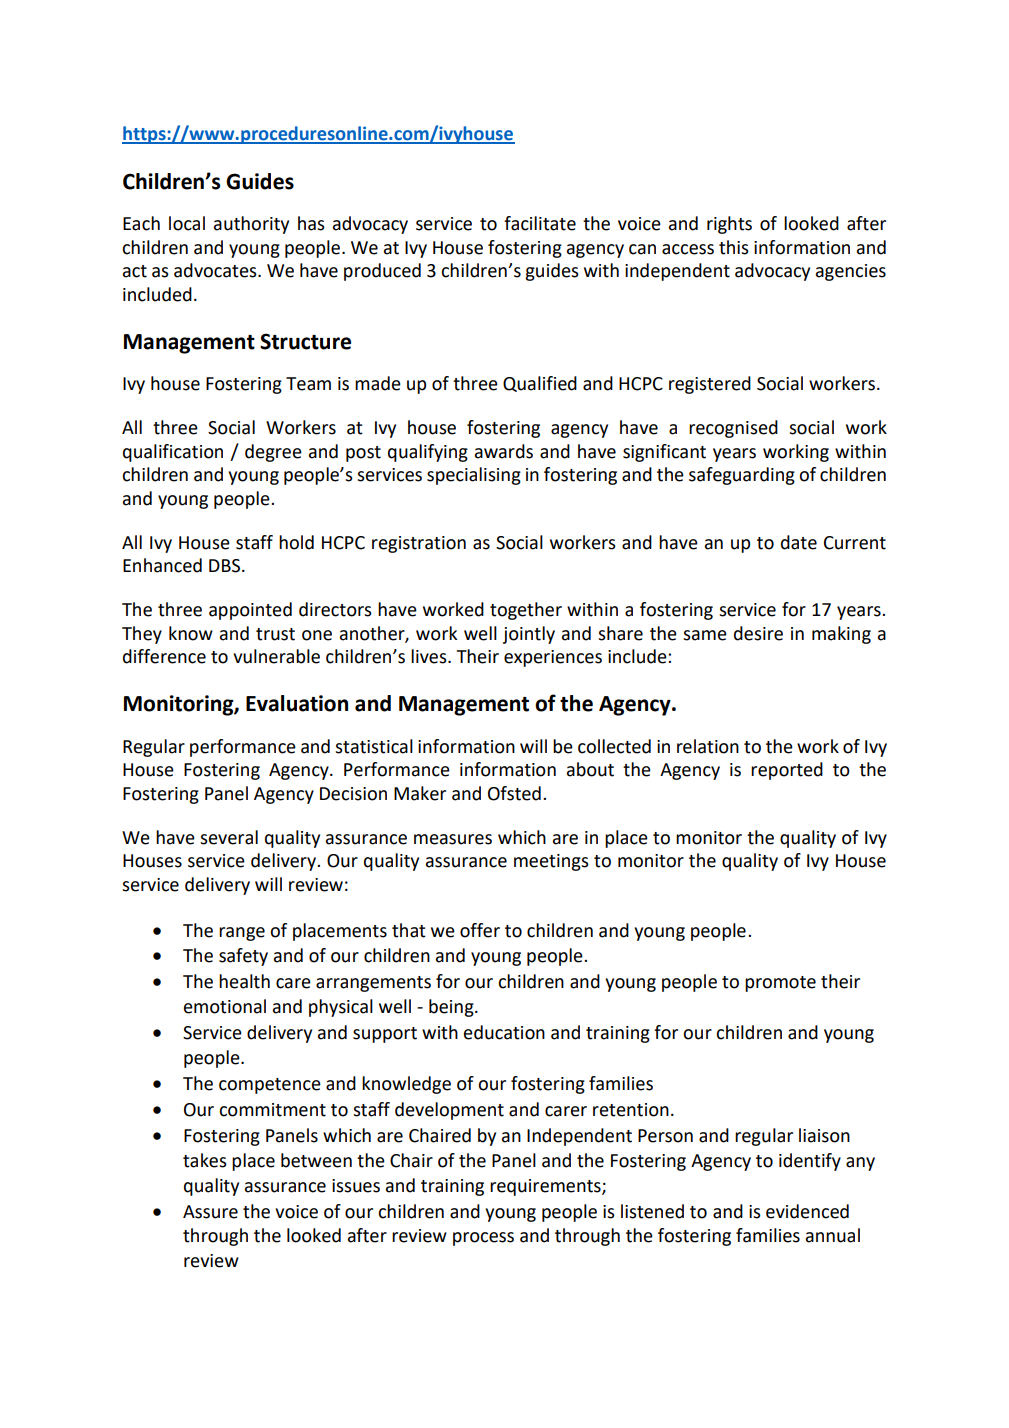  What do you see at coordinates (210, 1212) in the page?
I see `Assure` at bounding box center [210, 1212].
